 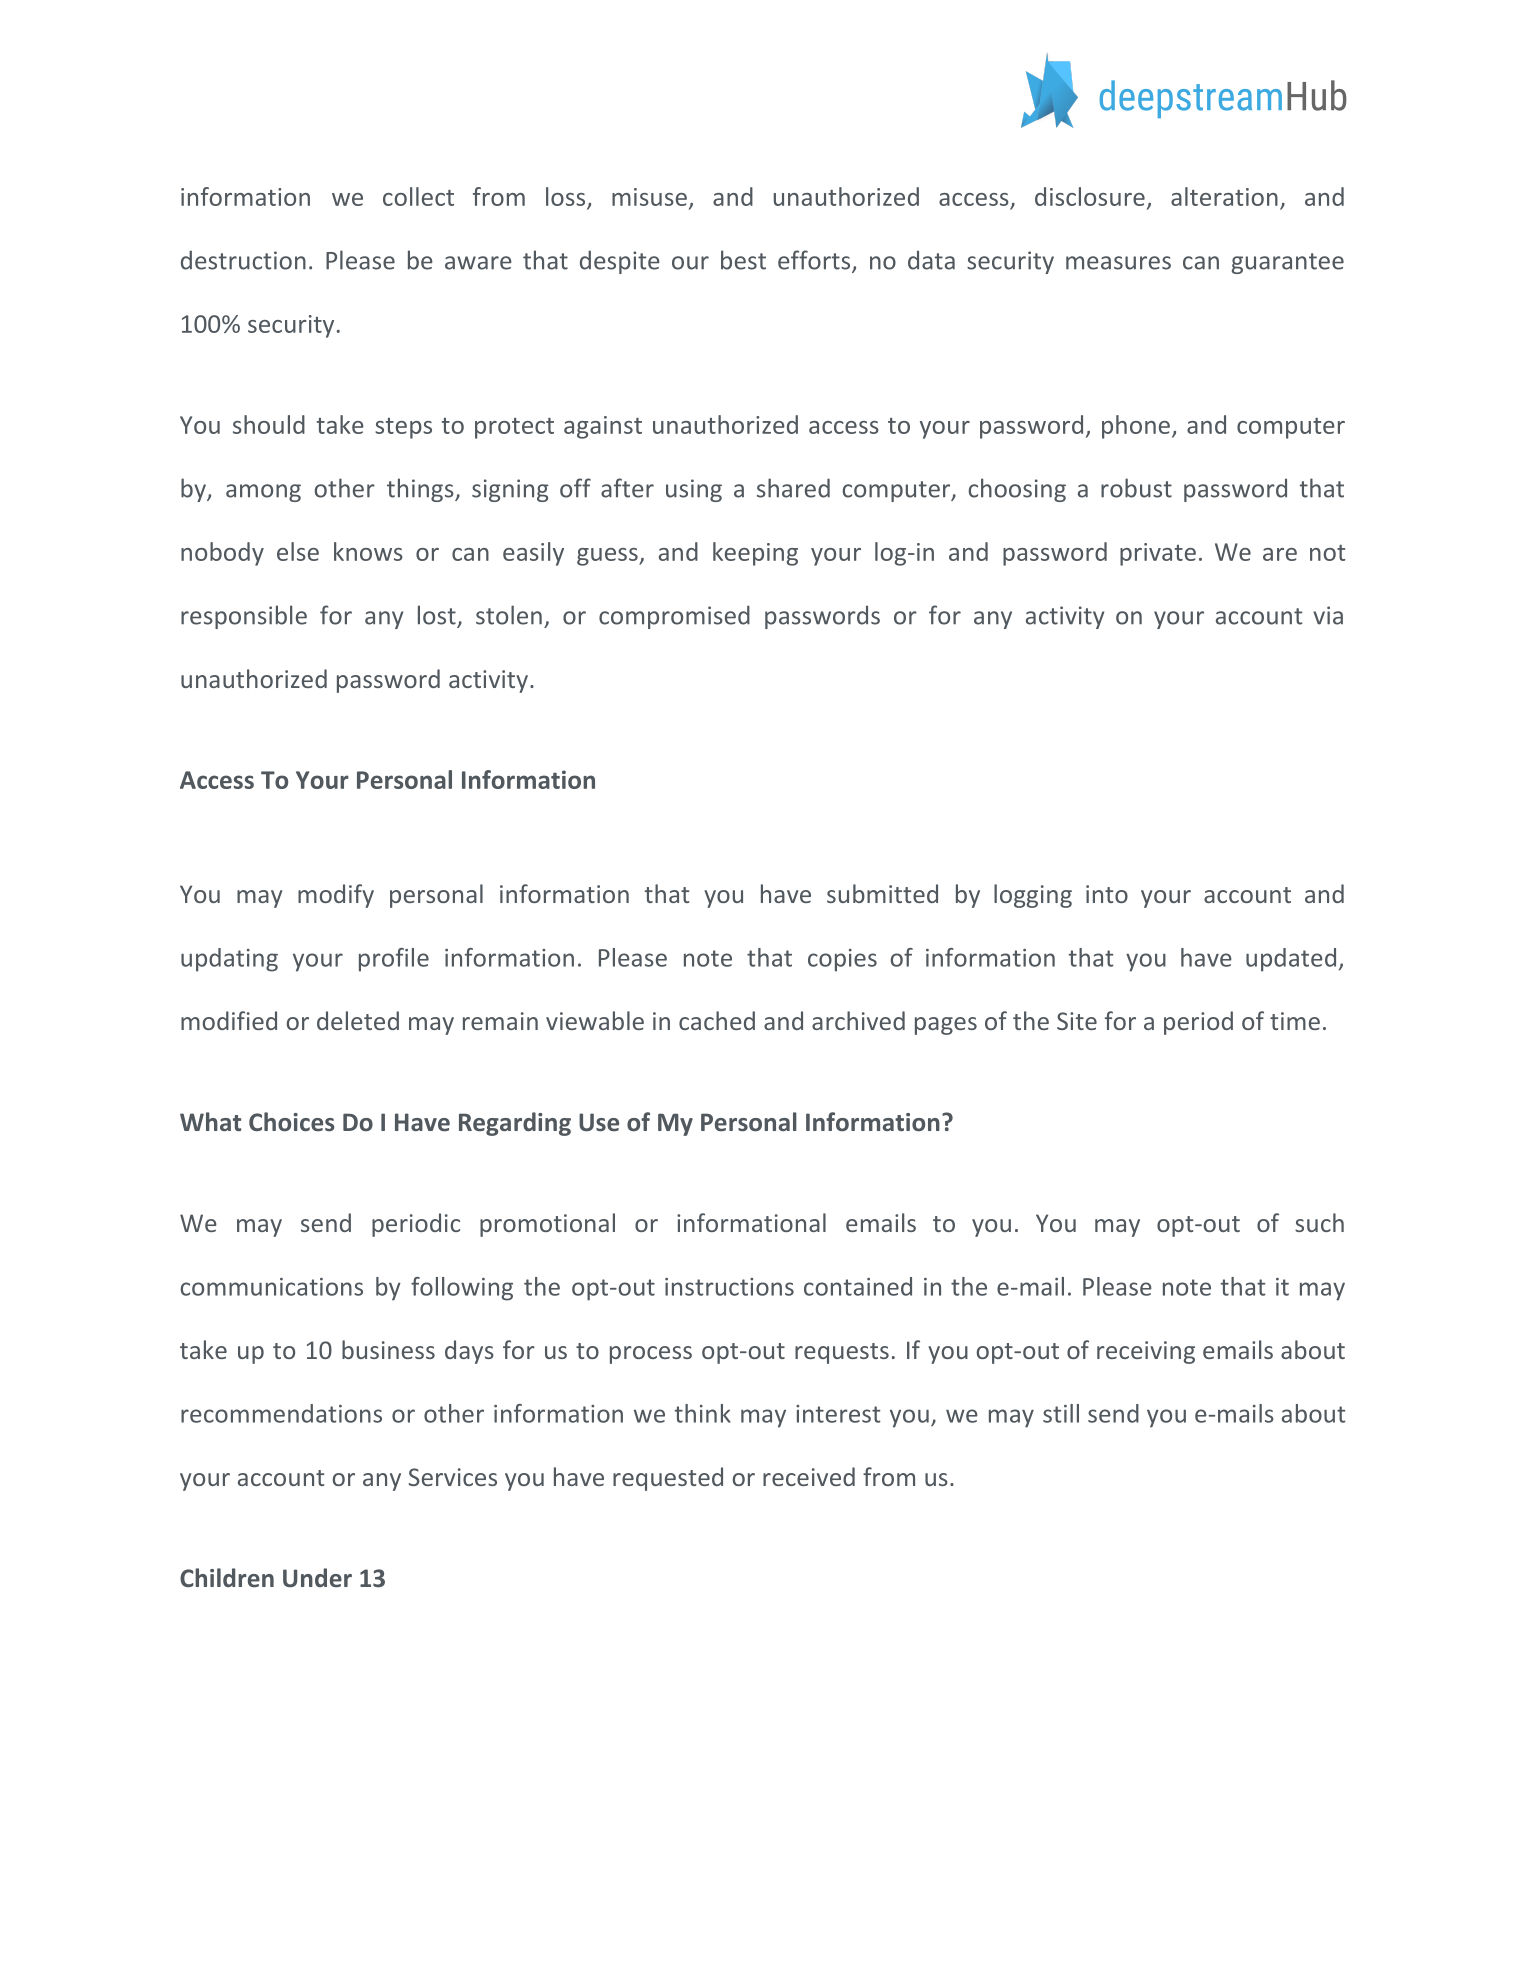 What do you see at coordinates (317, 1577) in the document?
I see `Under` at bounding box center [317, 1577].
